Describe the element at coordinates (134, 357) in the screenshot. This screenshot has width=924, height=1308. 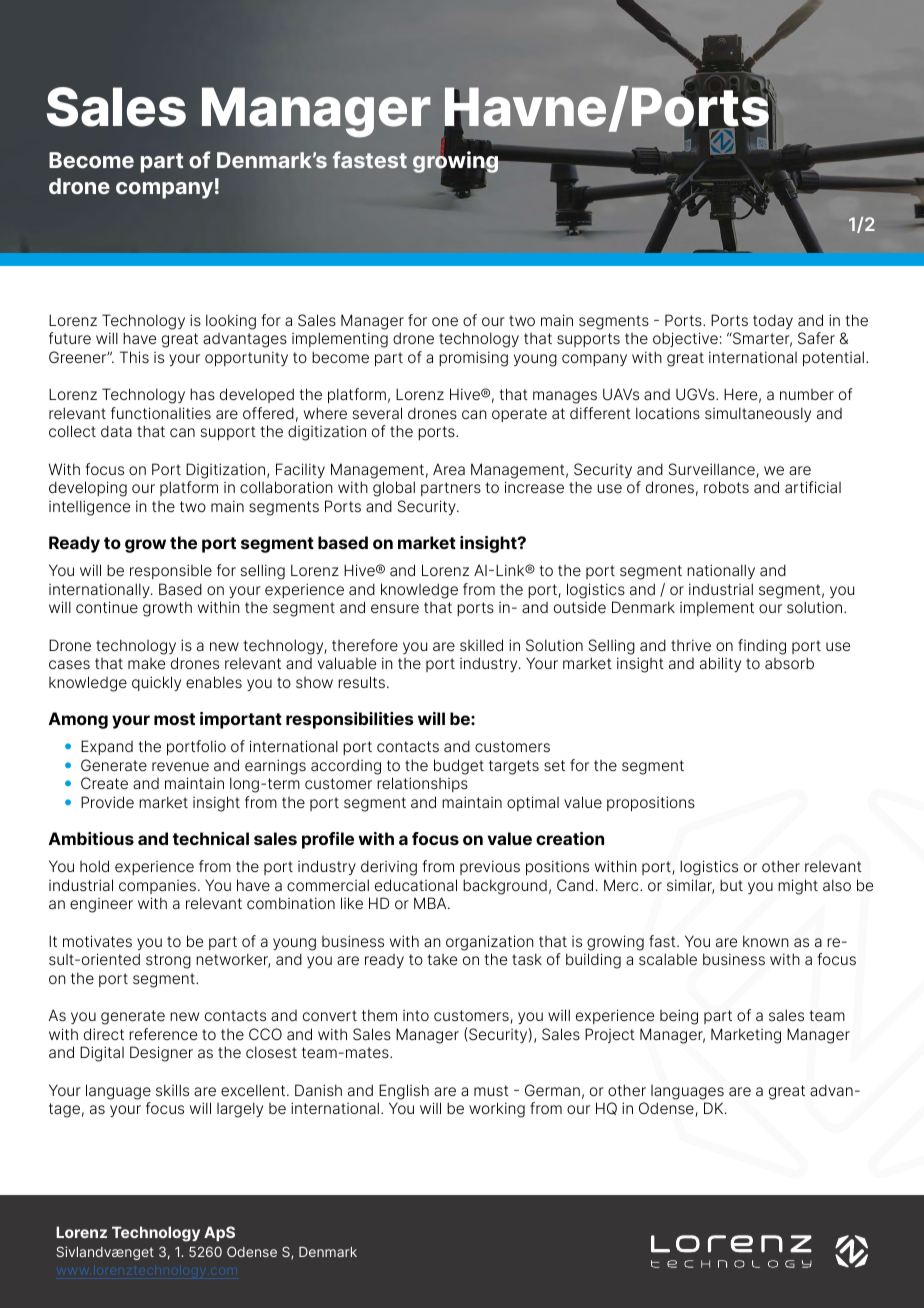
I see `This` at that location.
